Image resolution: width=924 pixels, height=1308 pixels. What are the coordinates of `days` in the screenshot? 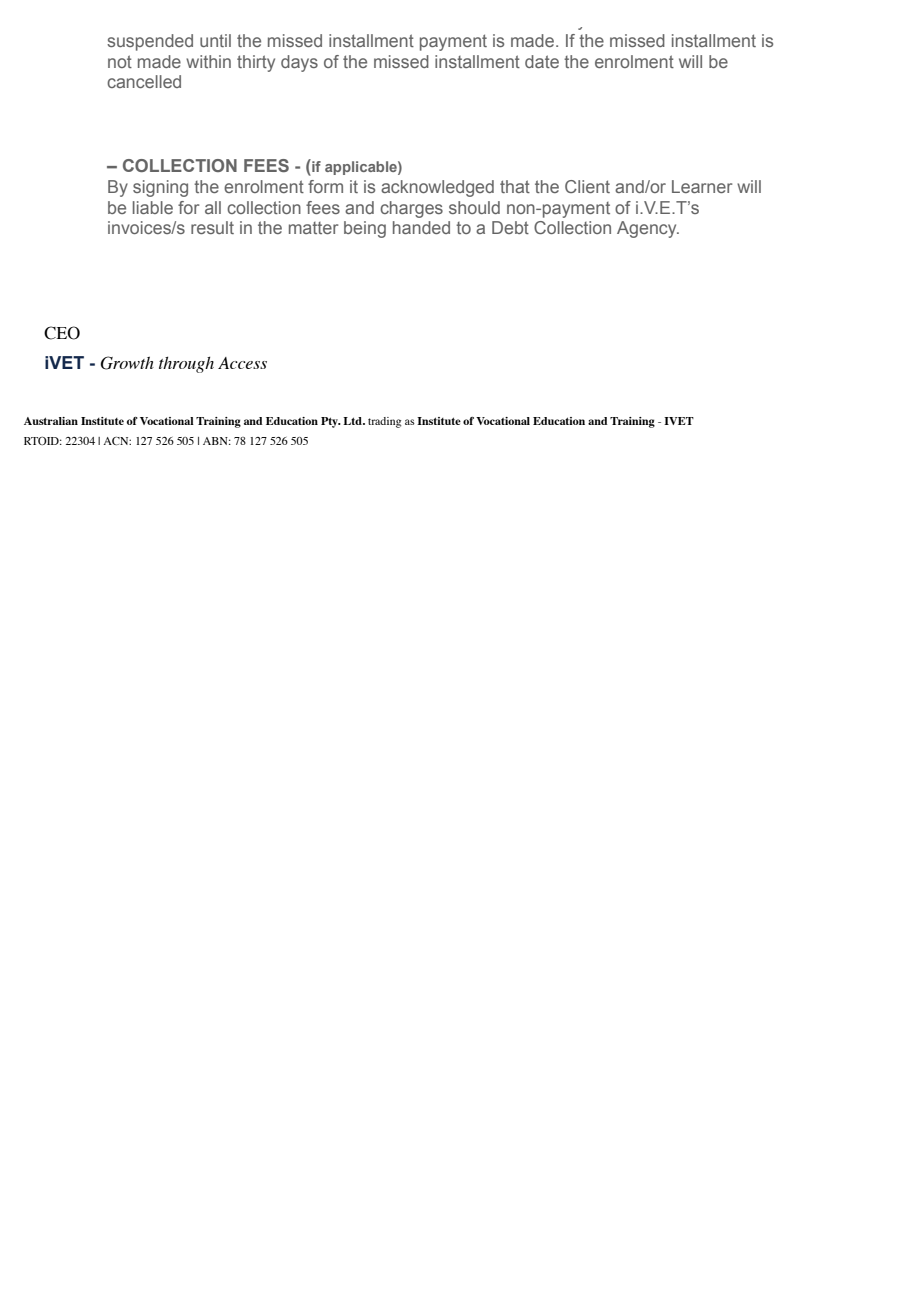 It's located at (299, 63).
